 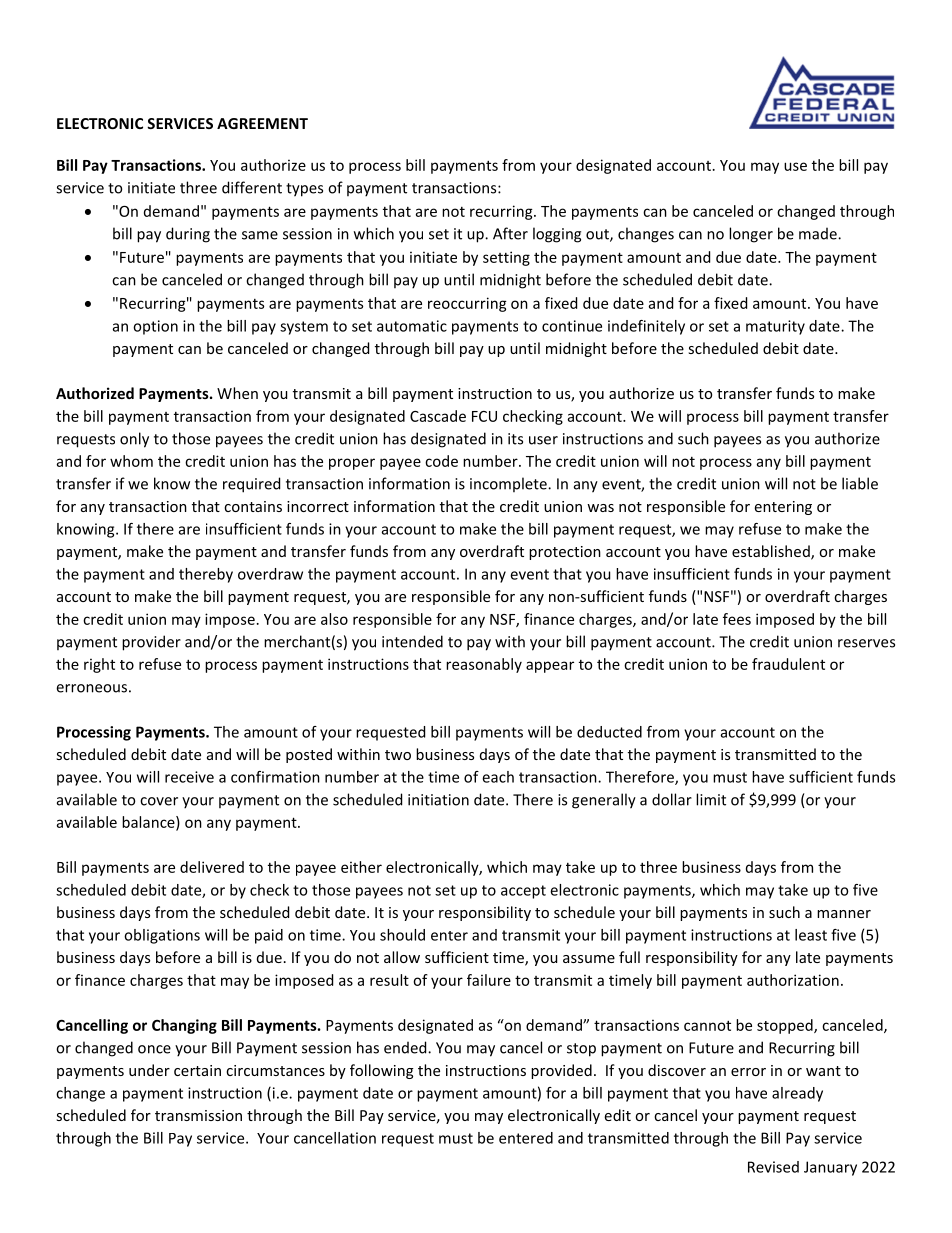 What do you see at coordinates (151, 643) in the image?
I see `provider` at bounding box center [151, 643].
